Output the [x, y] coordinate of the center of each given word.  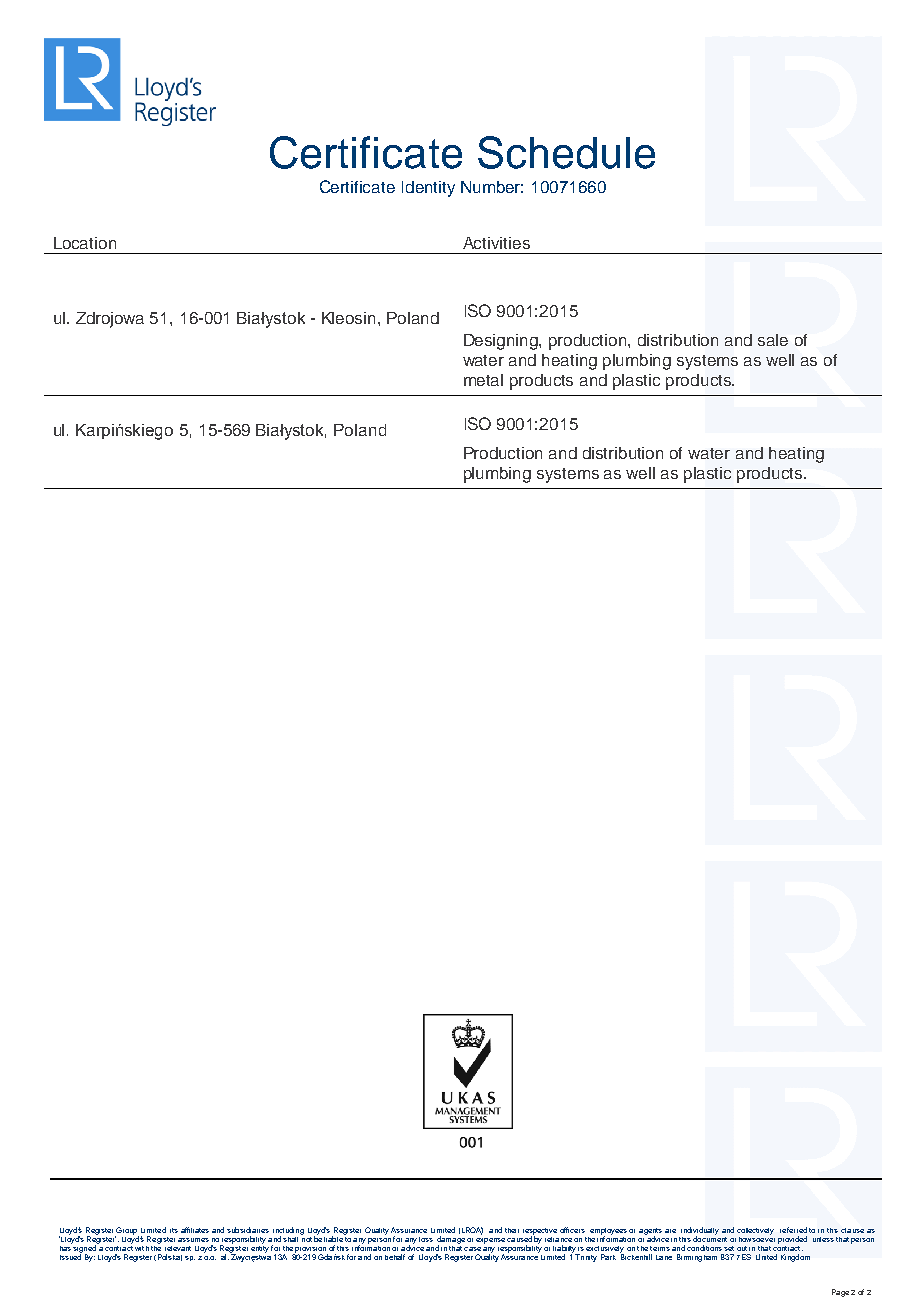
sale [773, 340]
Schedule [566, 152]
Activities [496, 243]
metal [483, 380]
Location [85, 243]
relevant [178, 1248]
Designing [502, 342]
